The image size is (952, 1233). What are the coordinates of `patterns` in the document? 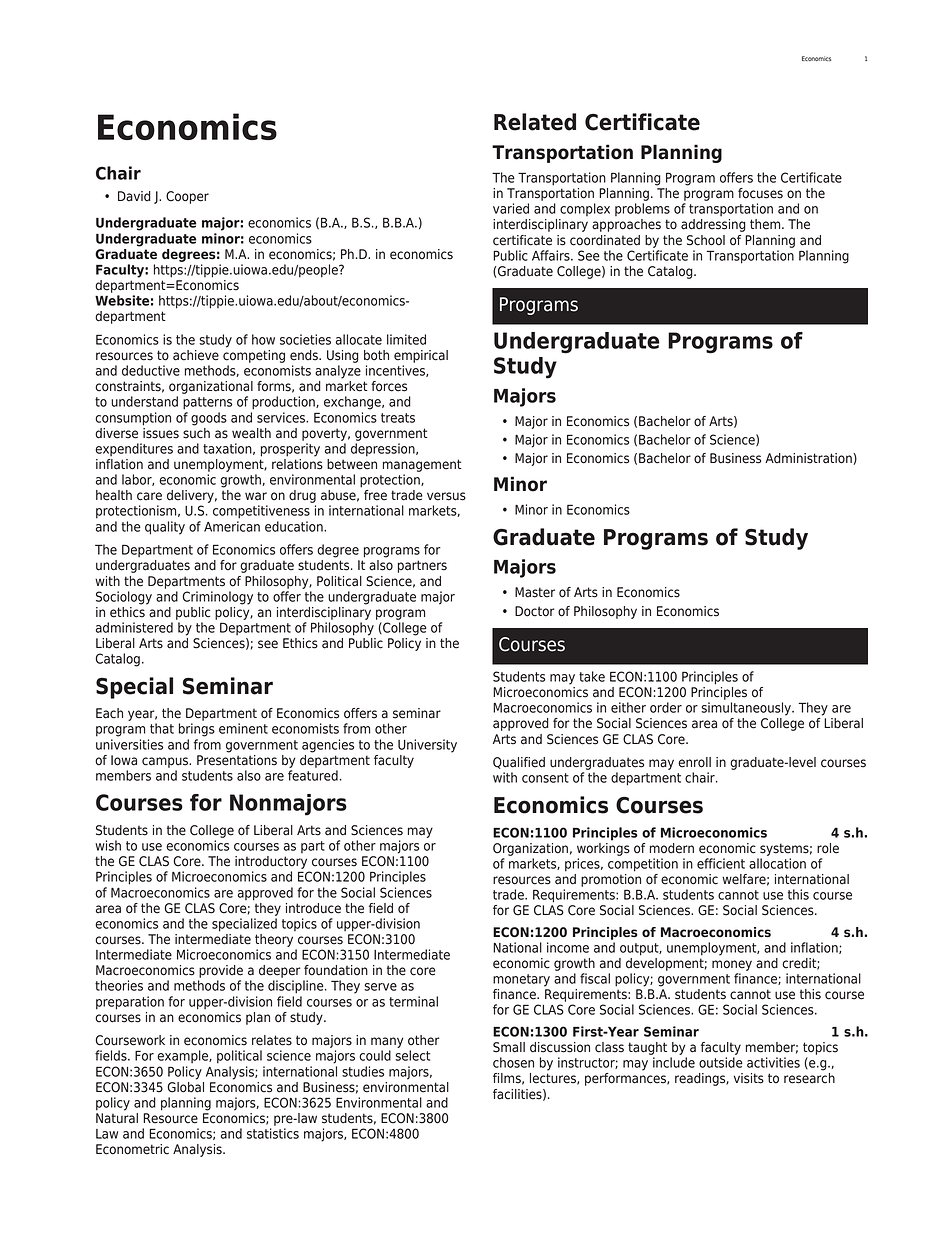 It's located at (207, 403).
